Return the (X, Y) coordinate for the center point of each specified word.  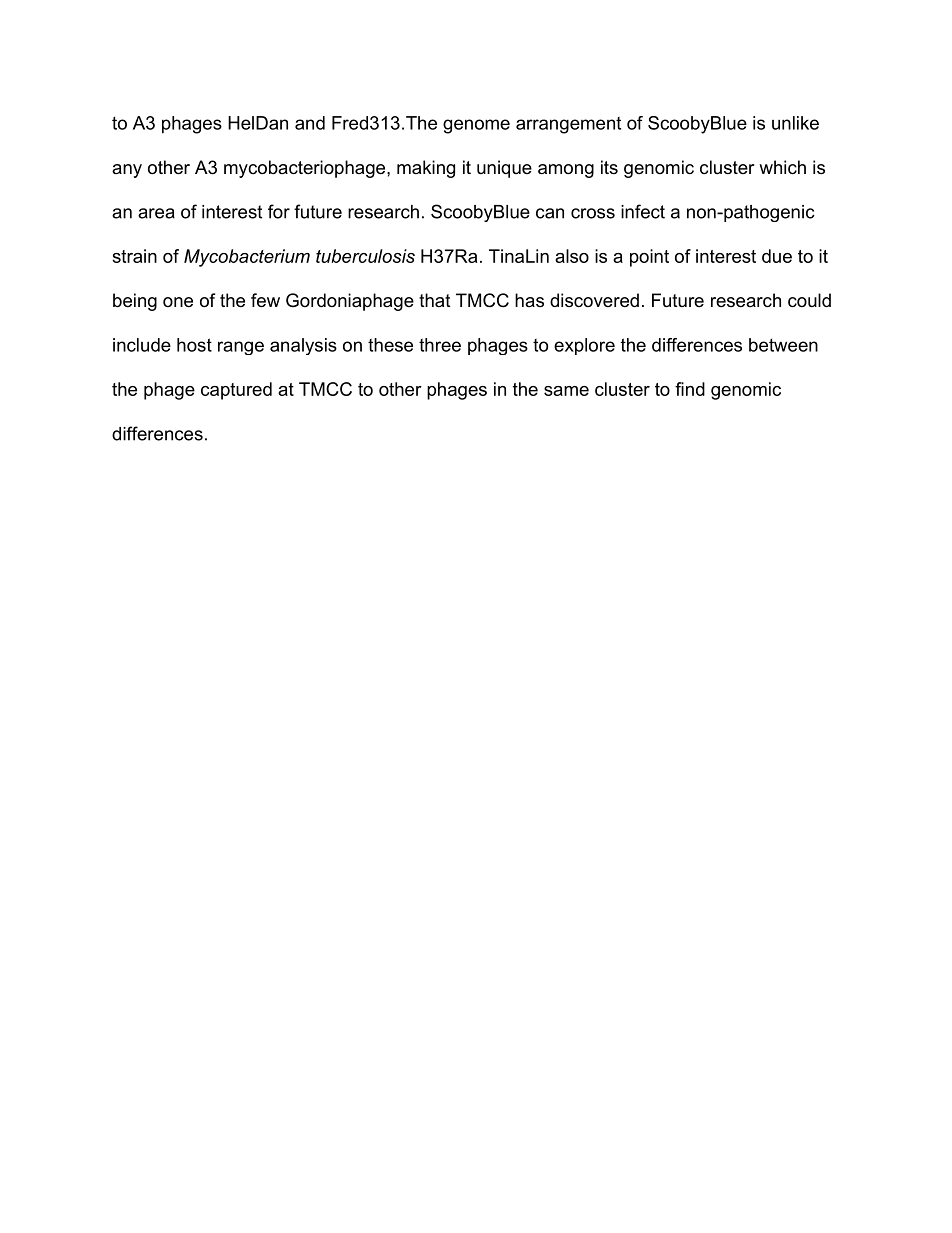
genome (476, 126)
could (809, 300)
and (310, 123)
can (550, 213)
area (156, 213)
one (178, 302)
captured (236, 391)
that (435, 300)
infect (643, 211)
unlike (795, 123)
